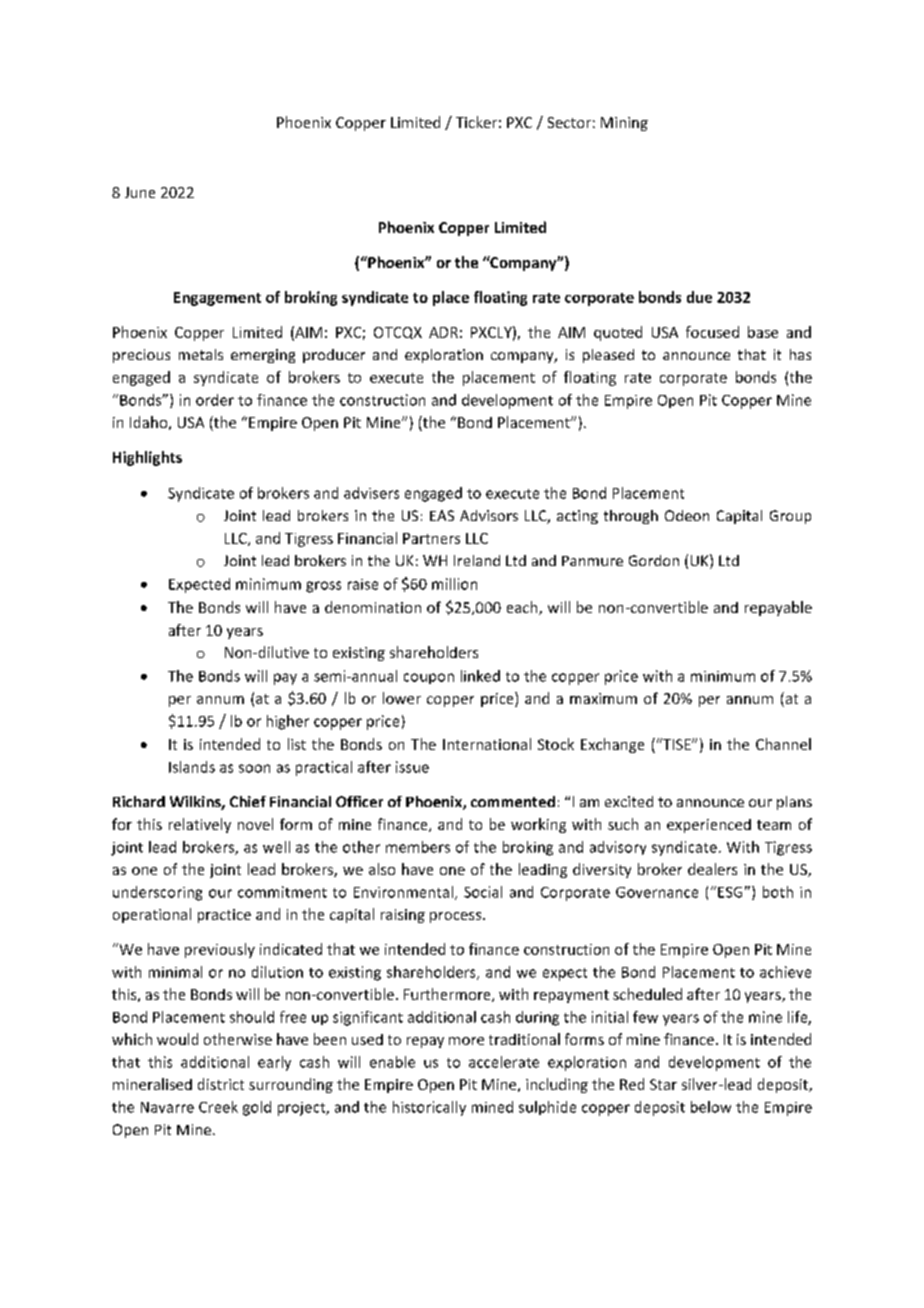 This image has height=1308, width=924. Describe the element at coordinates (429, 1108) in the image. I see `historically` at that location.
